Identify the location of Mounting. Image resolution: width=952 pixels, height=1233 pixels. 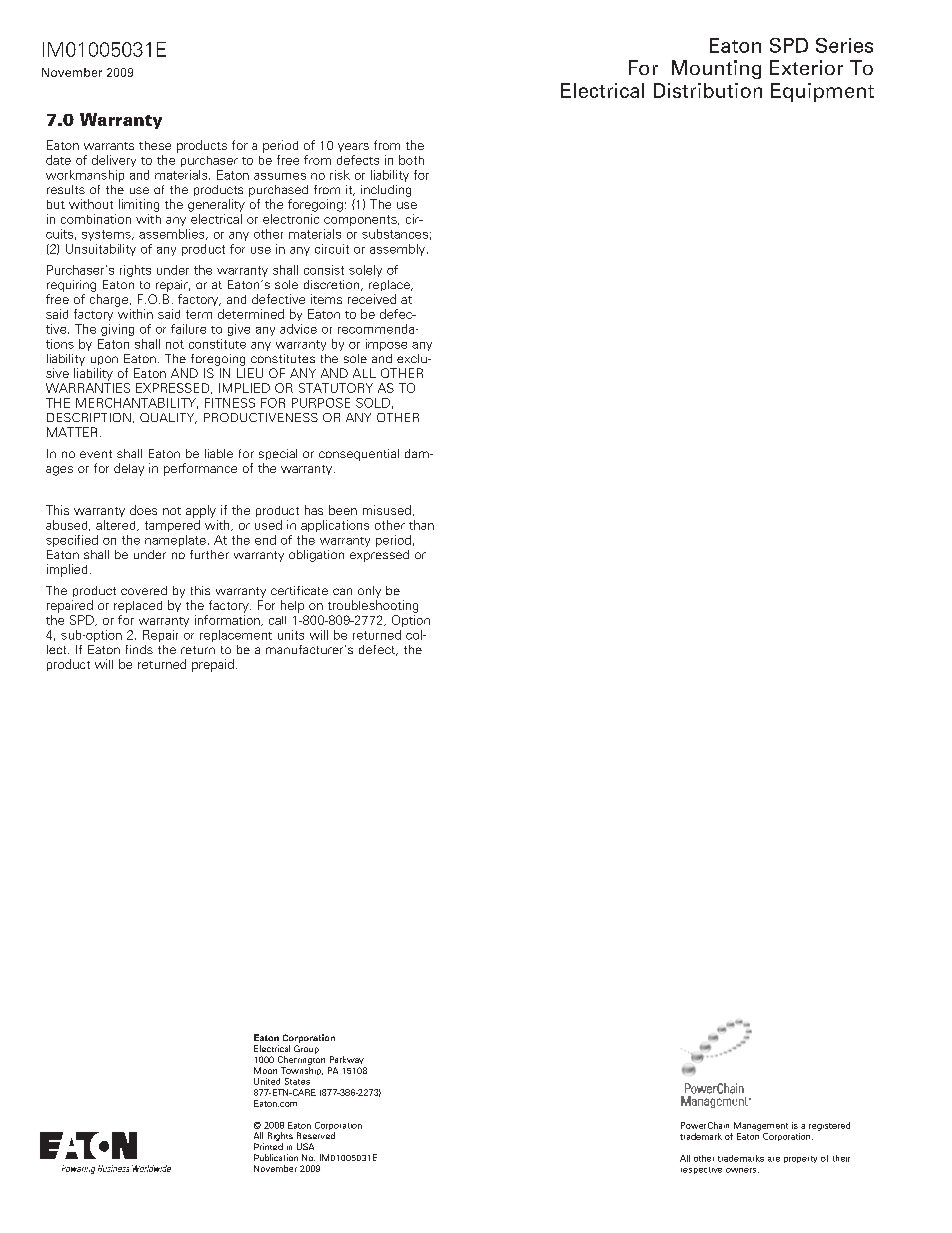
(716, 69).
